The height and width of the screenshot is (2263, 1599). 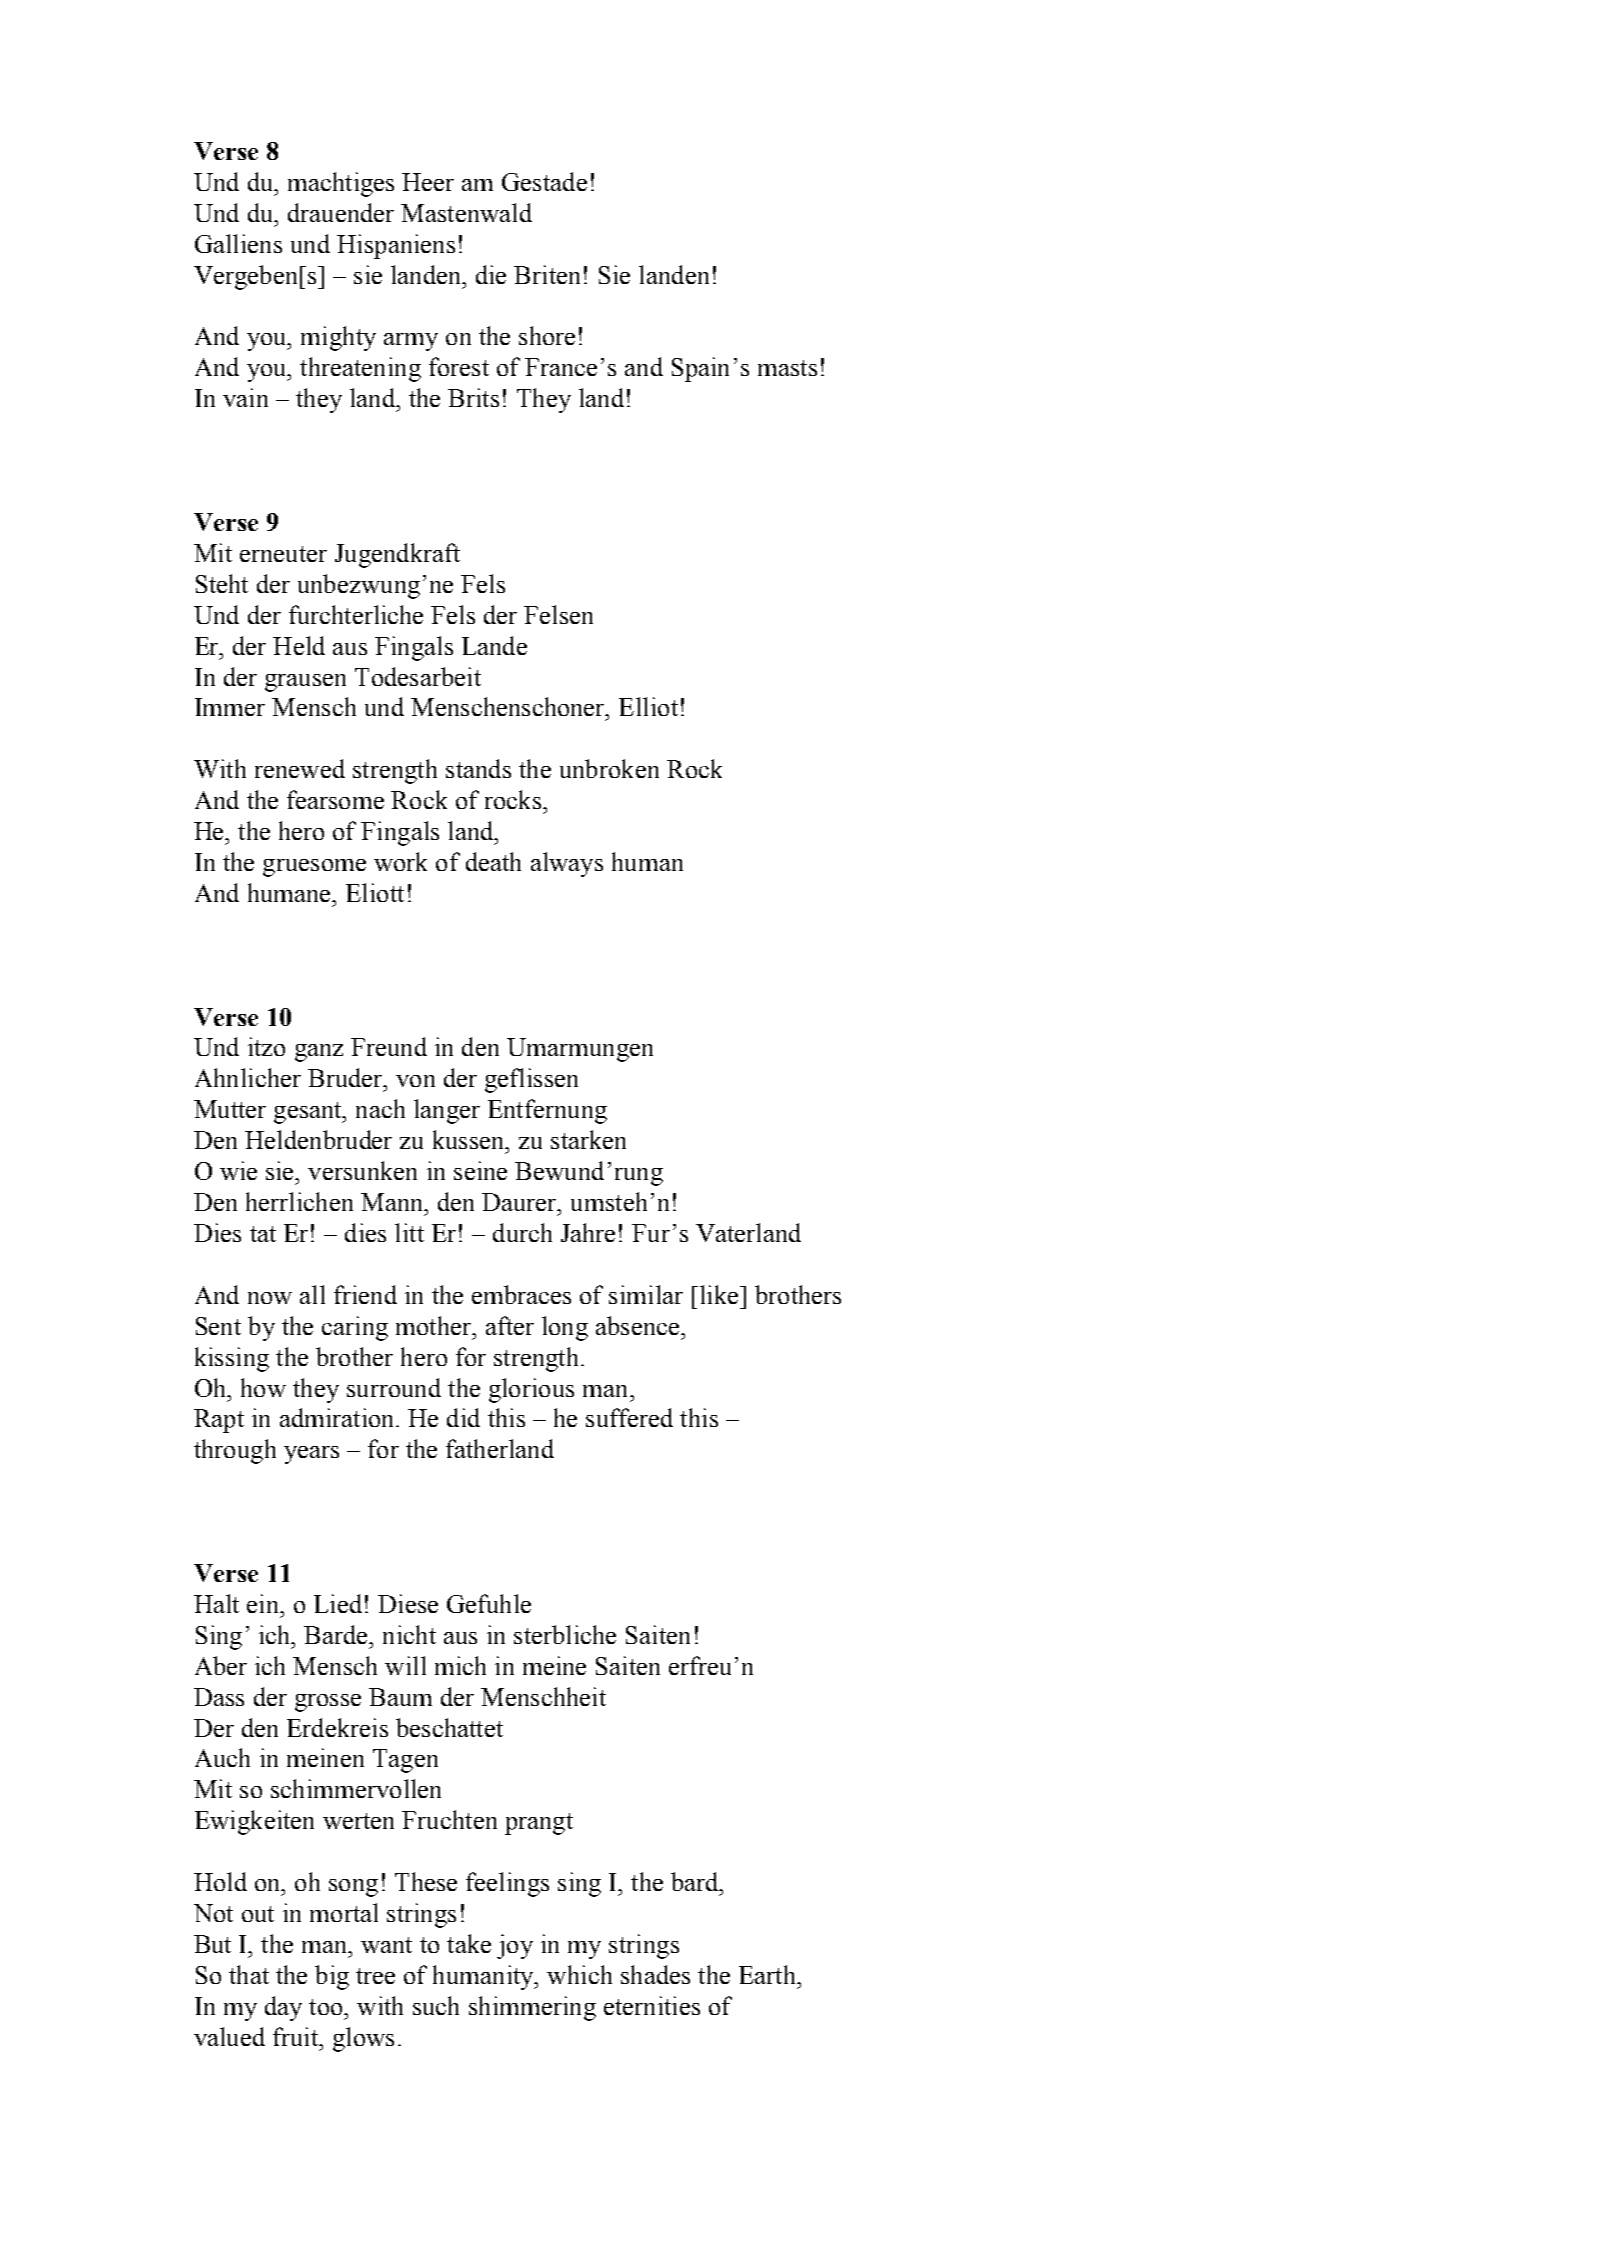 What do you see at coordinates (629, 1417) in the screenshot?
I see `suffered` at bounding box center [629, 1417].
